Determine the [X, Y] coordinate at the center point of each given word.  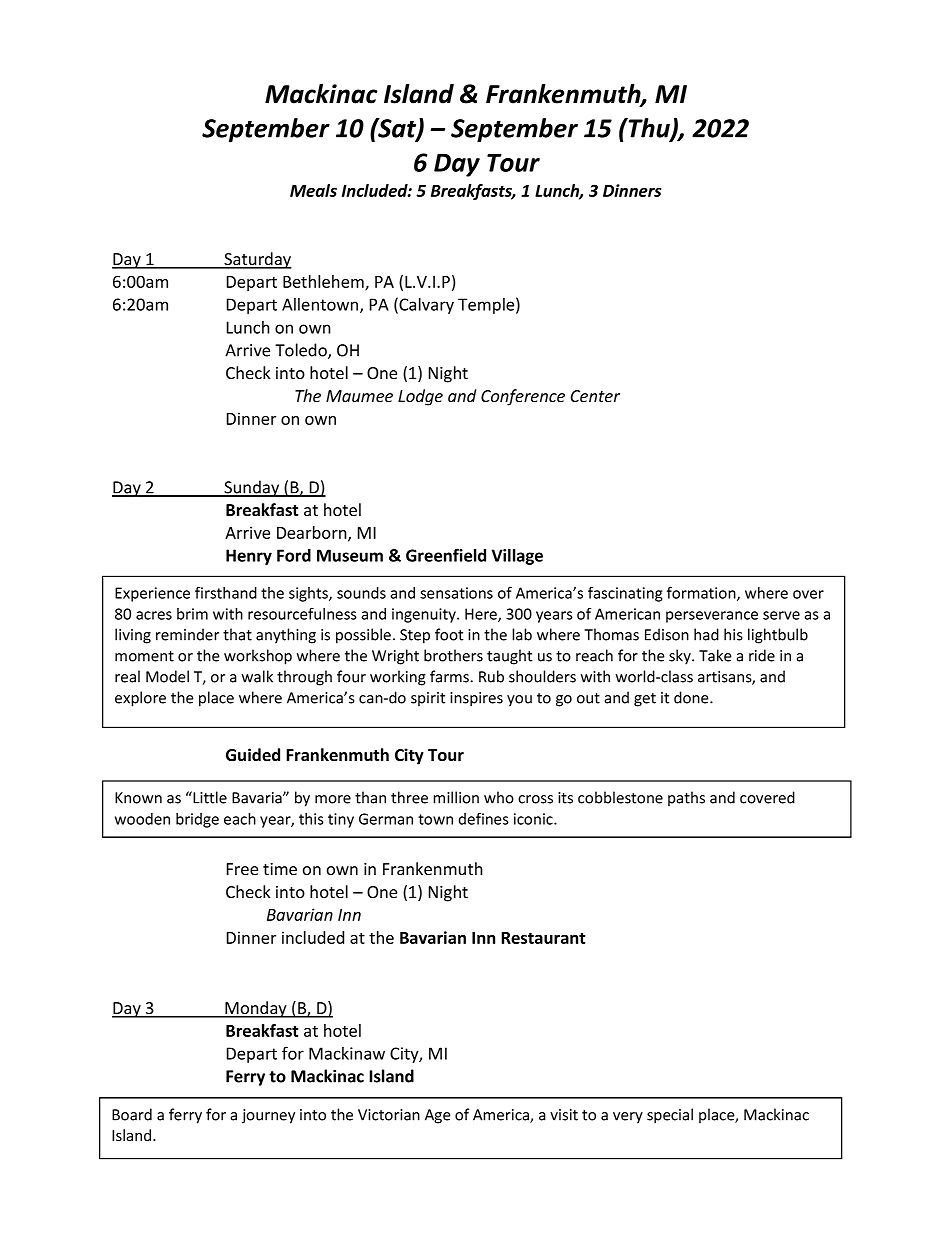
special [670, 1116]
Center [595, 396]
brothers [453, 655]
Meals [313, 190]
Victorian [389, 1115]
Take [715, 655]
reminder [187, 634]
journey [268, 1116]
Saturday [256, 260]
